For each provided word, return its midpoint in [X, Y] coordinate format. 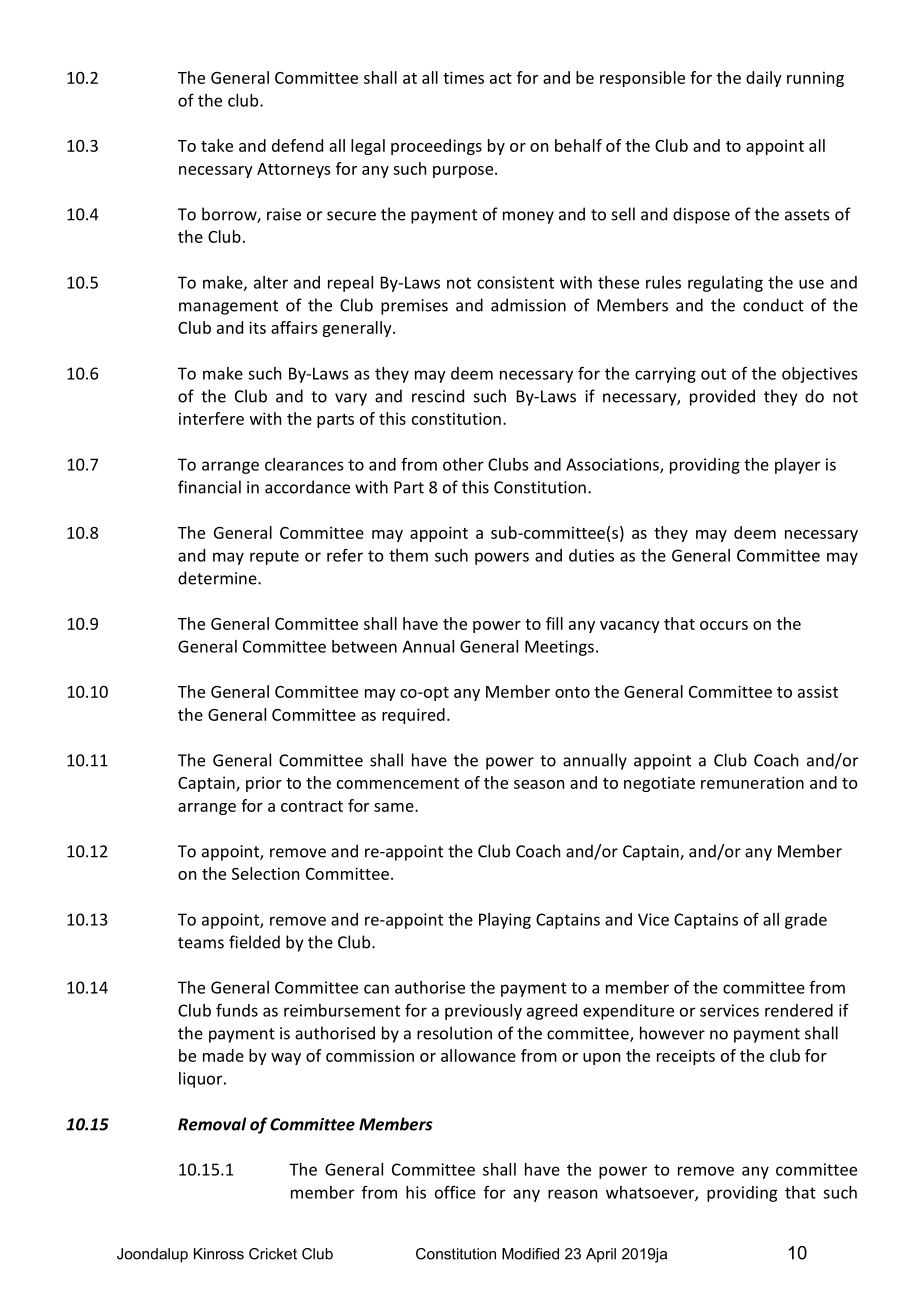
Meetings [559, 648]
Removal [212, 1124]
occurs [724, 625]
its [257, 327]
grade [806, 921]
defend [297, 145]
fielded [254, 942]
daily [764, 79]
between [364, 646]
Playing [505, 921]
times [463, 77]
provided [722, 397]
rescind [438, 396]
